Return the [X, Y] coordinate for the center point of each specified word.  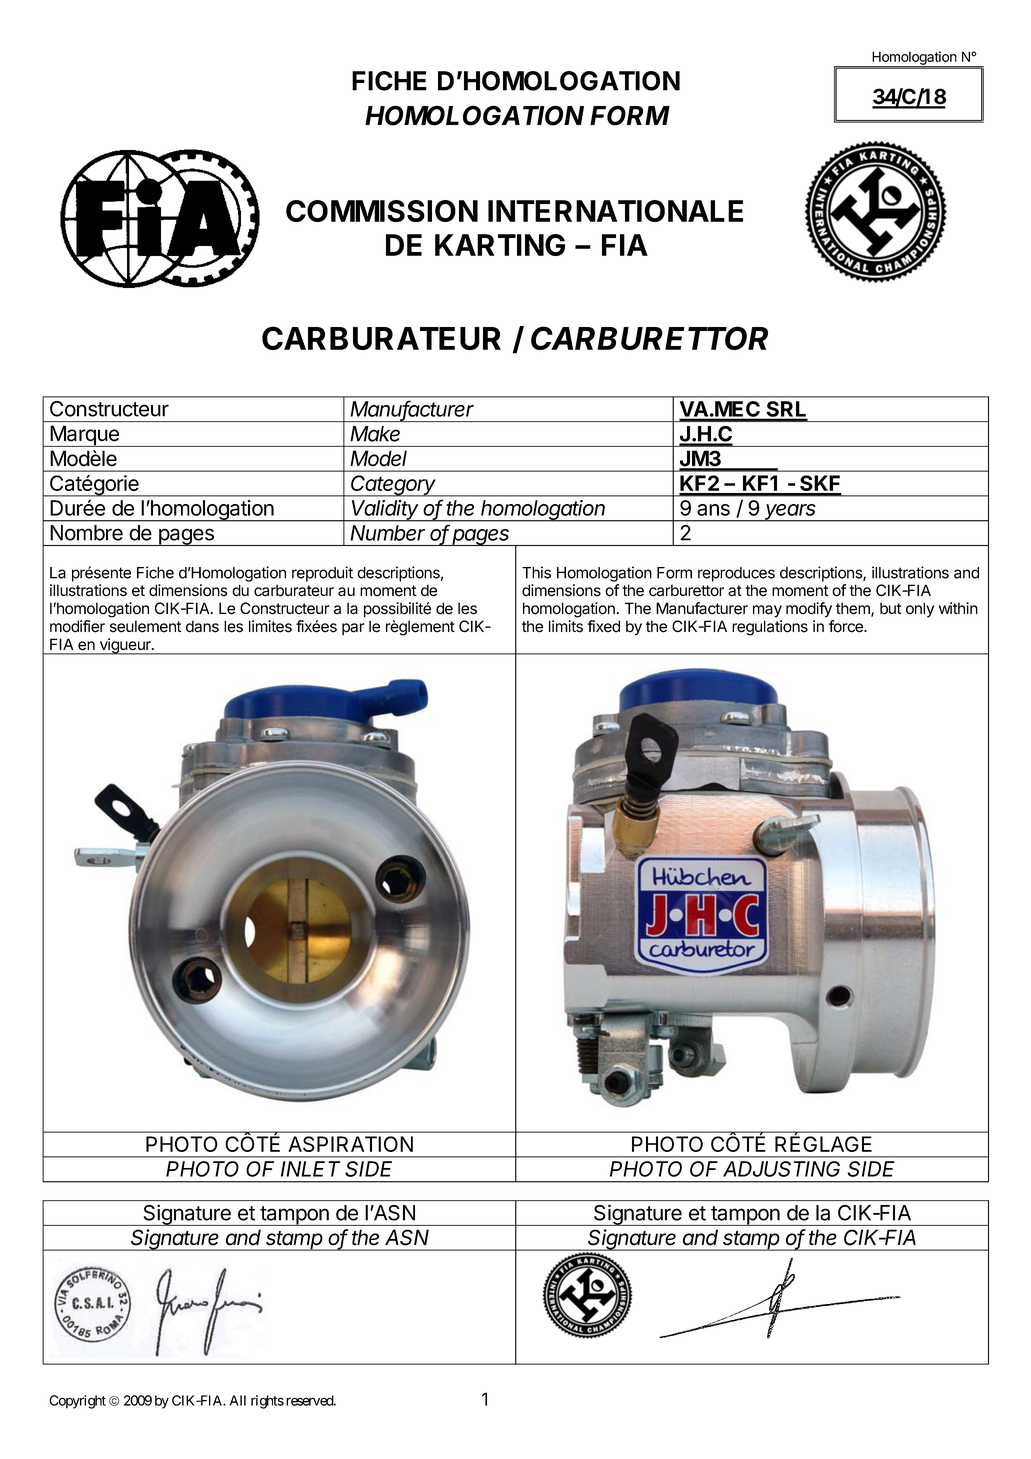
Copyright [77, 1402]
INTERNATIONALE [615, 211]
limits [566, 626]
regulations [770, 628]
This [536, 572]
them [854, 609]
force [847, 626]
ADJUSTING [781, 1169]
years [791, 513]
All [238, 1400]
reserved [310, 1400]
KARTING [500, 245]
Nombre [86, 533]
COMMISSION [382, 211]
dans [202, 626]
